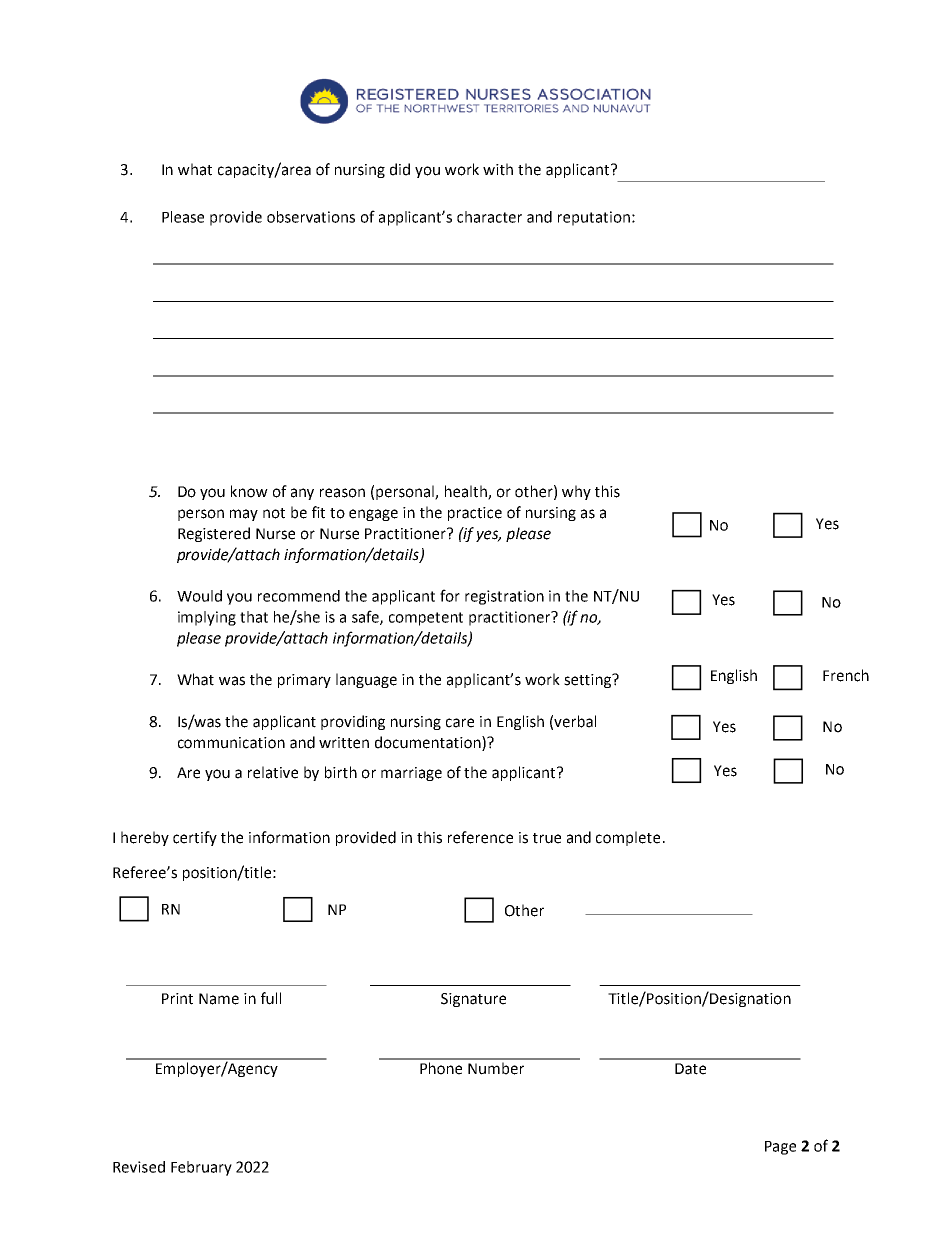 Image resolution: width=952 pixels, height=1233 pixels. I want to click on implying, so click(207, 618).
